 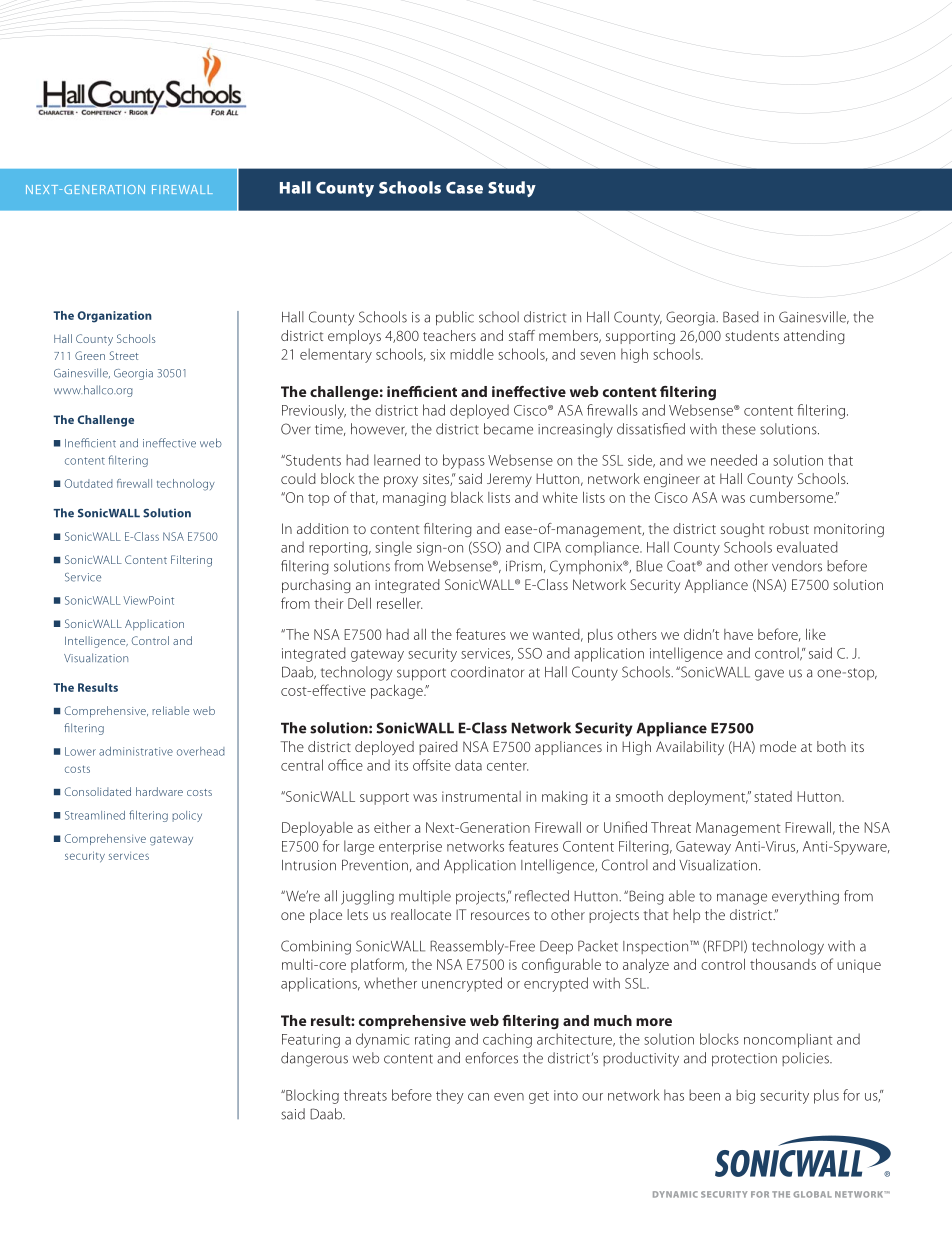 I want to click on these, so click(x=739, y=429).
